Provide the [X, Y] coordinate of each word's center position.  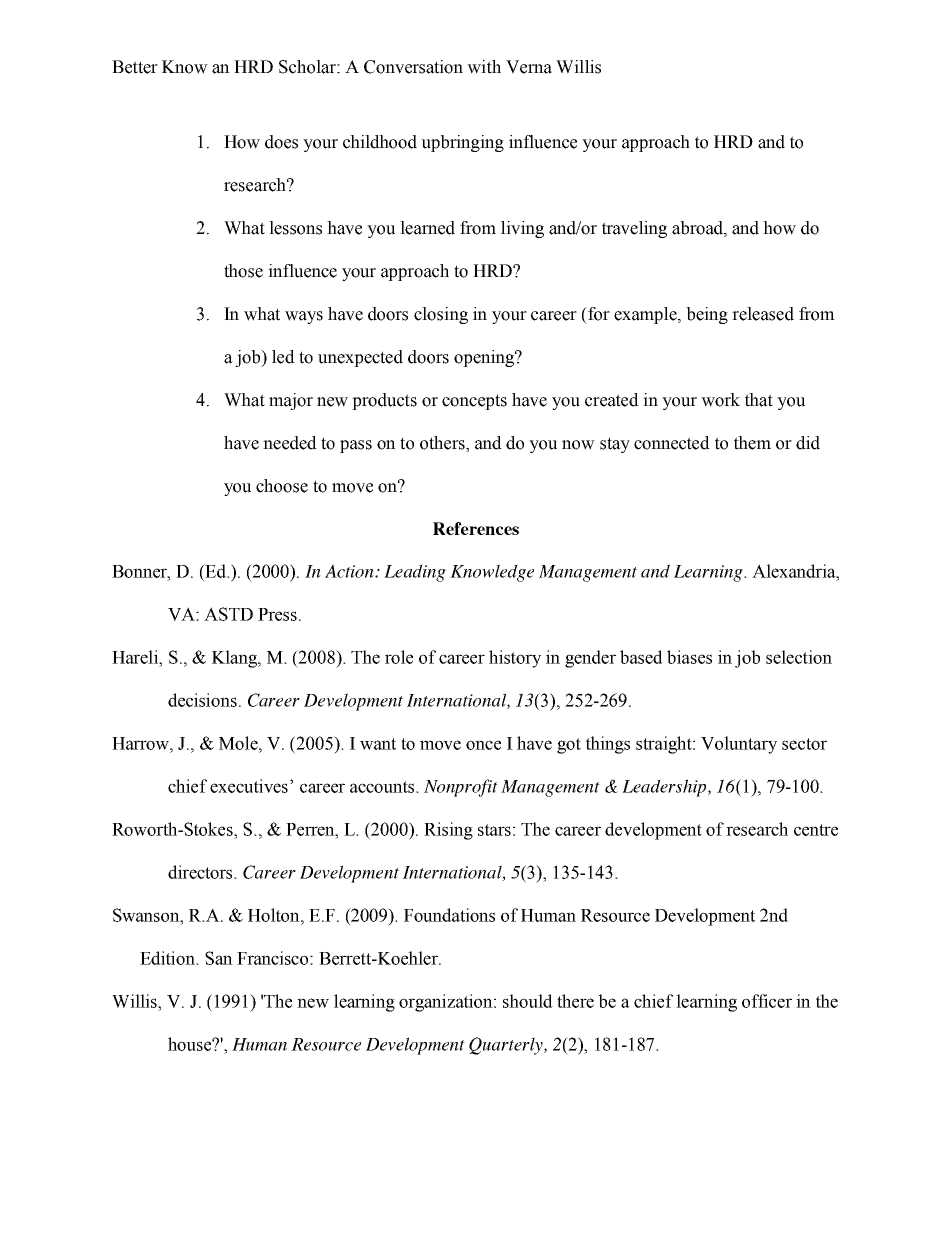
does [281, 142]
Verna [529, 67]
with [484, 67]
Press [277, 614]
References [476, 528]
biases [689, 657]
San [219, 958]
